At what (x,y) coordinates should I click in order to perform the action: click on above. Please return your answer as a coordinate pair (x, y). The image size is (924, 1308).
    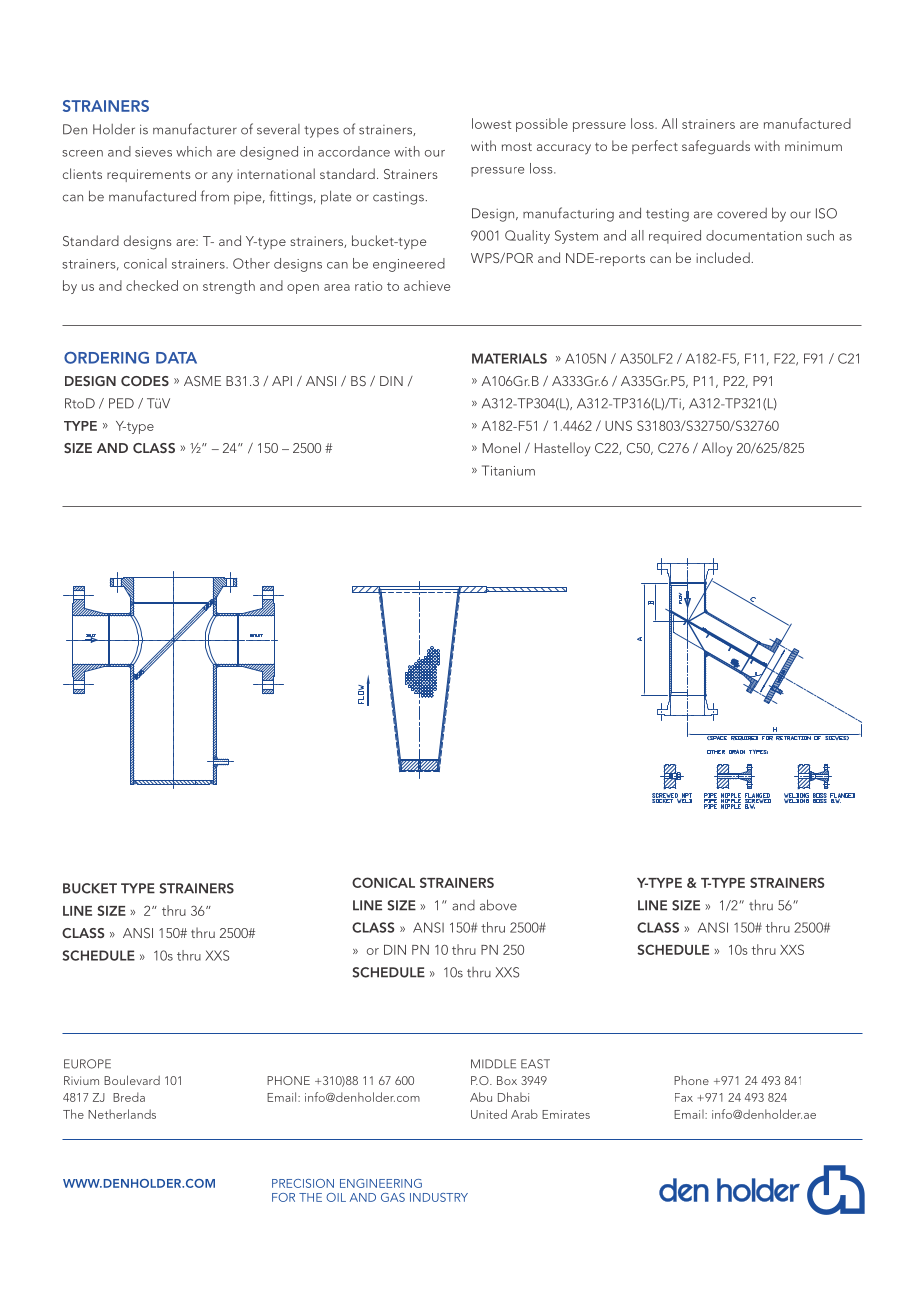
    Looking at the image, I should click on (498, 905).
